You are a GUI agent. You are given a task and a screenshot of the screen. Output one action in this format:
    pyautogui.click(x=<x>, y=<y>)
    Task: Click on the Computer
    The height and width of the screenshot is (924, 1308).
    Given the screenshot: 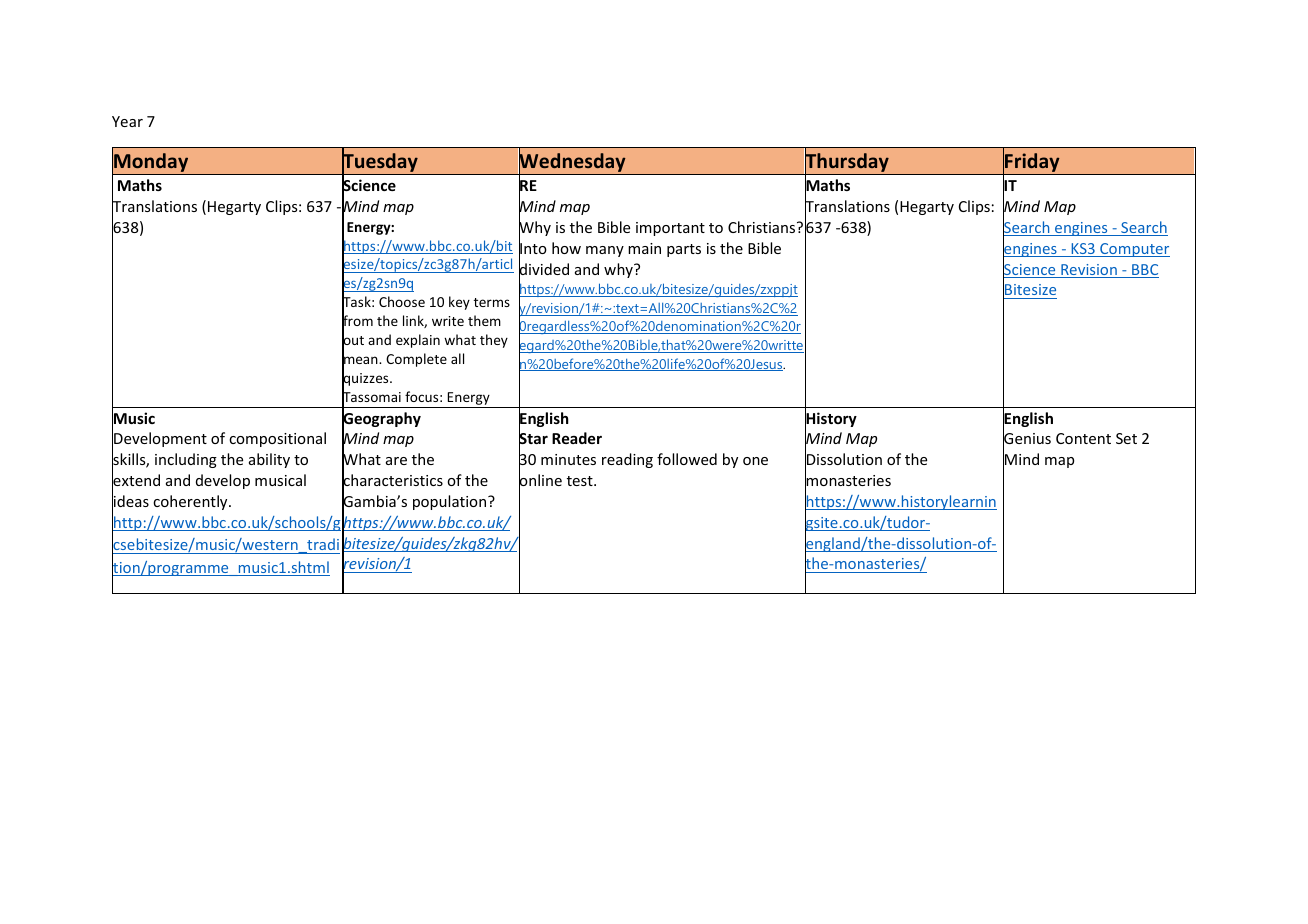 What is the action you would take?
    pyautogui.click(x=1134, y=250)
